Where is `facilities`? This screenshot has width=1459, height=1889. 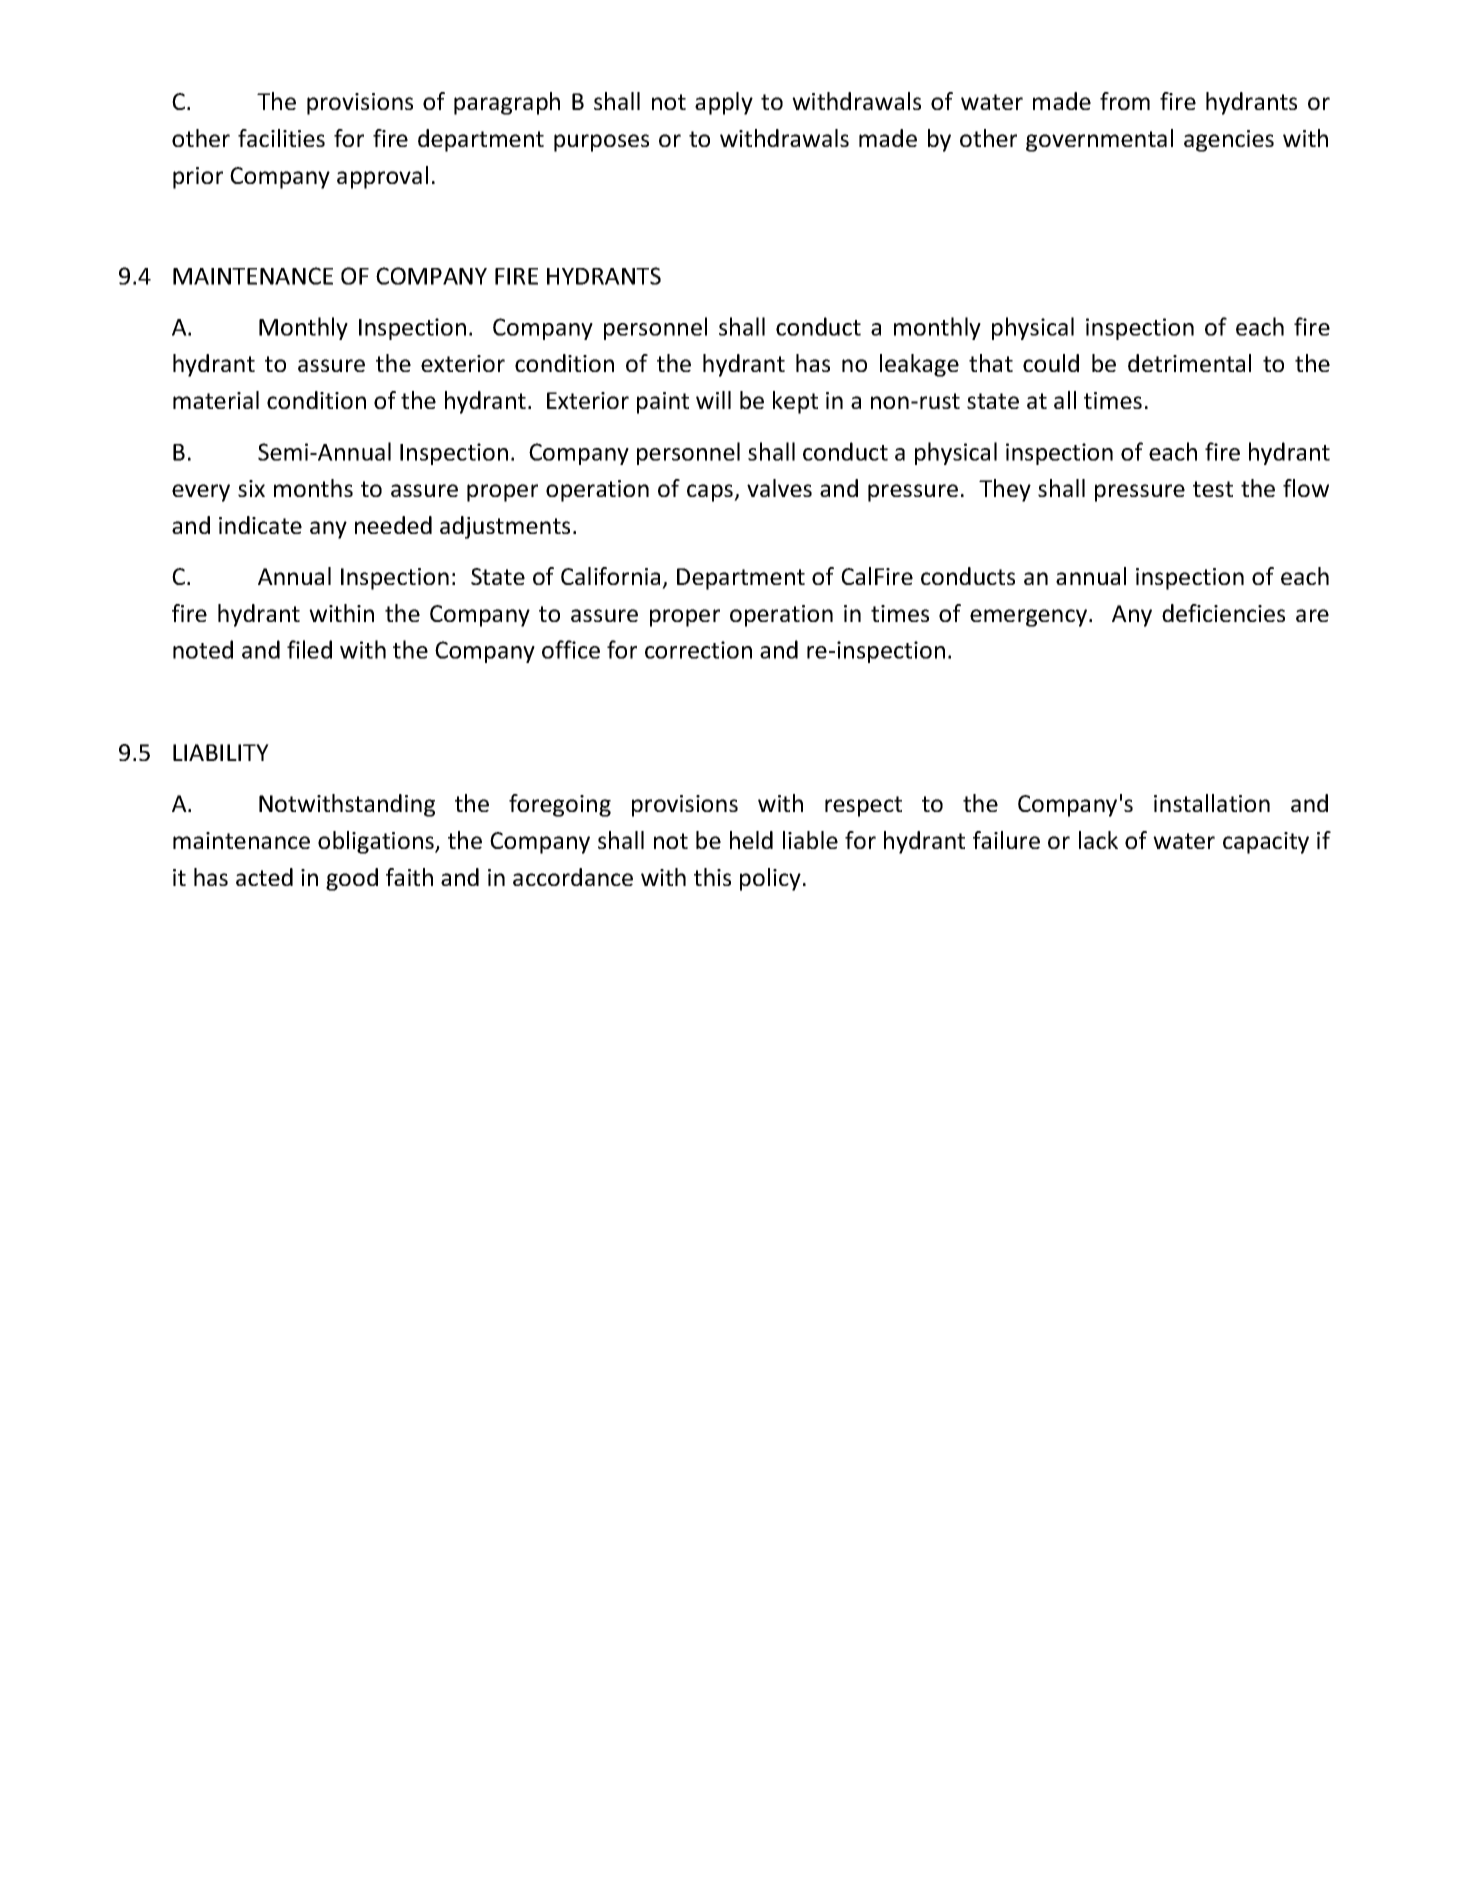
facilities is located at coordinates (281, 138).
